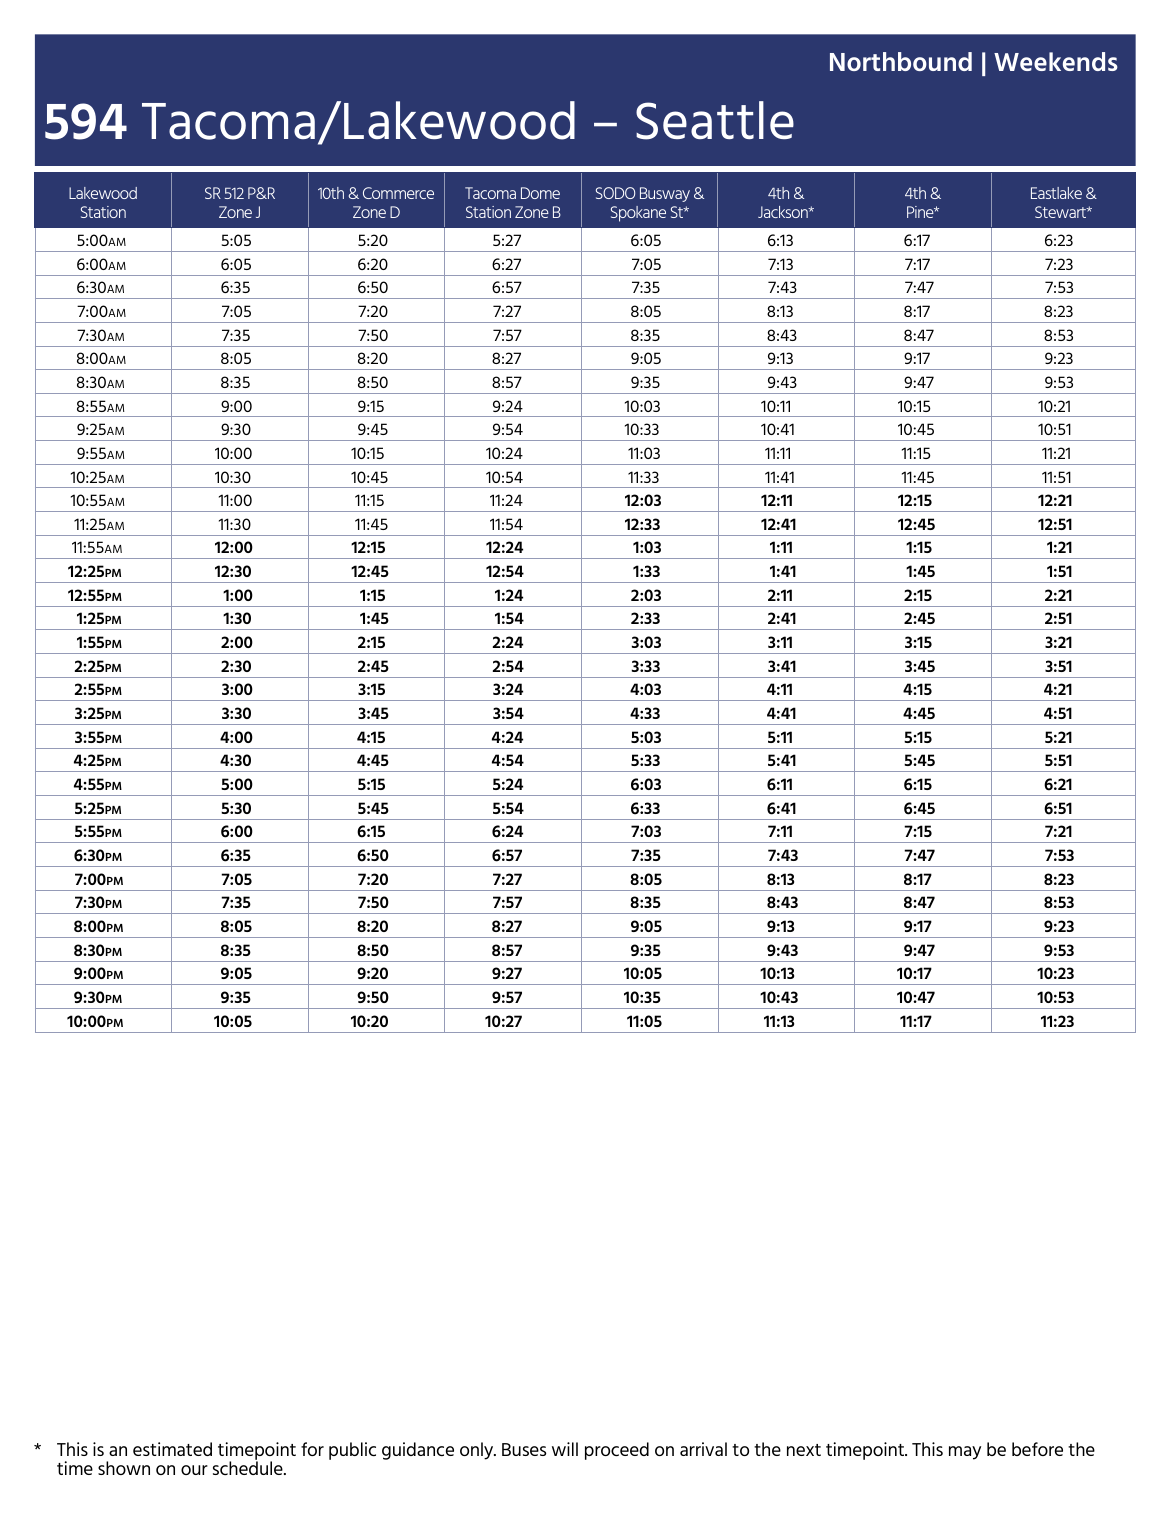  What do you see at coordinates (398, 193) in the document?
I see `Commerce` at bounding box center [398, 193].
